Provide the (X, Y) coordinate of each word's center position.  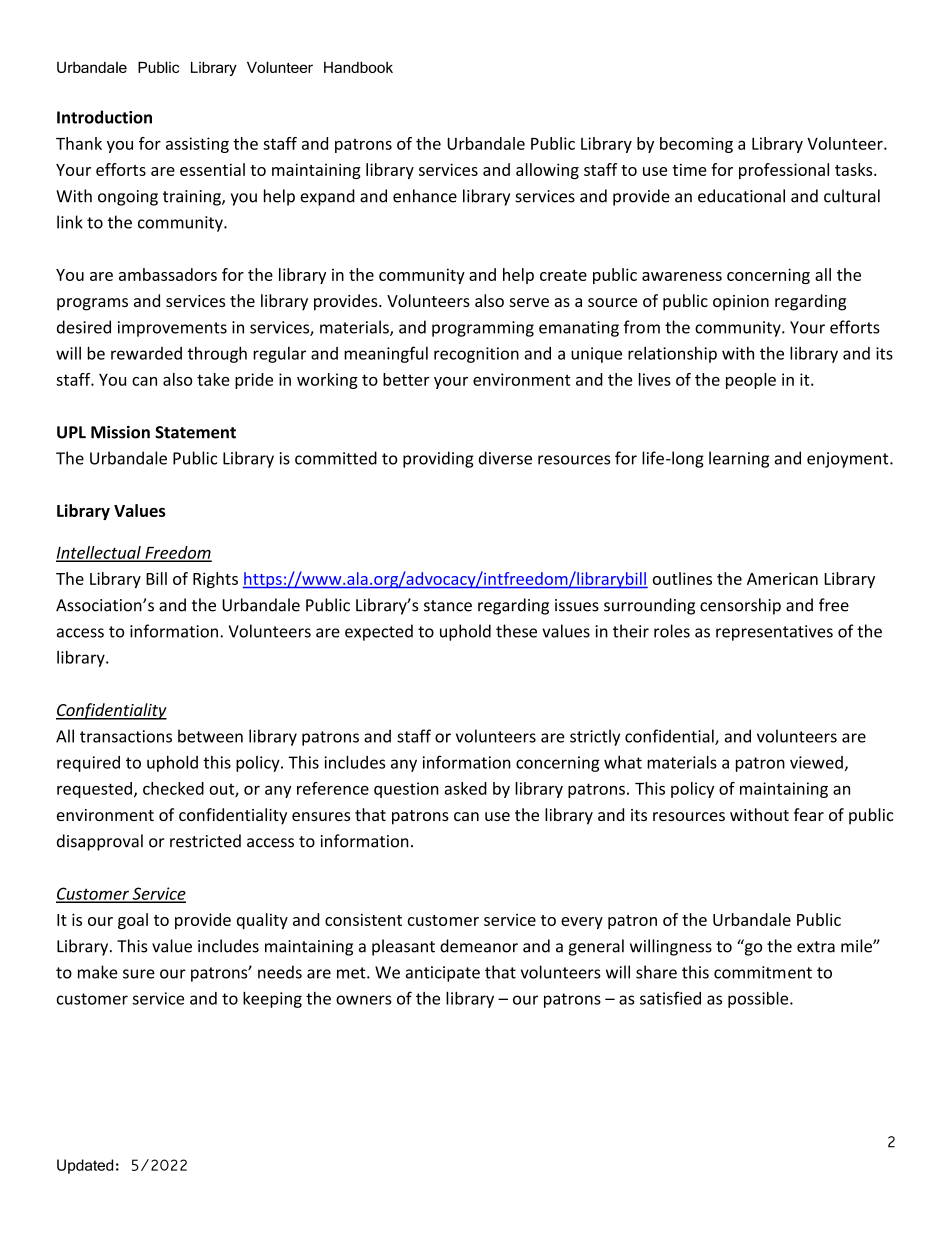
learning (739, 459)
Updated (85, 1166)
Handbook (358, 67)
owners (364, 1000)
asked (465, 788)
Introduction (104, 117)
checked (173, 788)
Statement (195, 432)
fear (809, 814)
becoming (696, 145)
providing (438, 459)
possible (759, 999)
